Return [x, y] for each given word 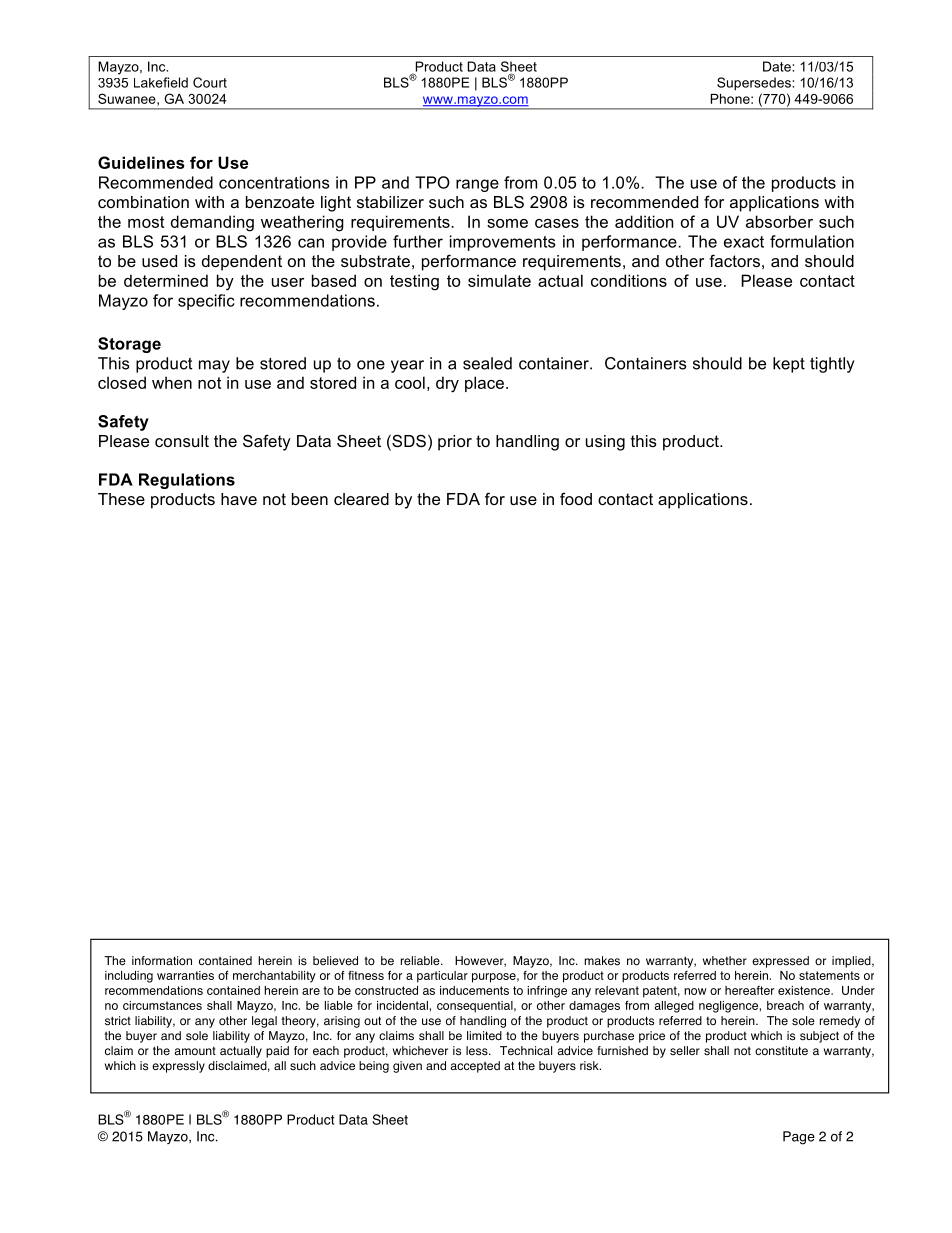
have [239, 499]
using [605, 443]
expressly [178, 1067]
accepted [475, 1067]
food [576, 498]
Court [210, 82]
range [477, 185]
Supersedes [755, 84]
